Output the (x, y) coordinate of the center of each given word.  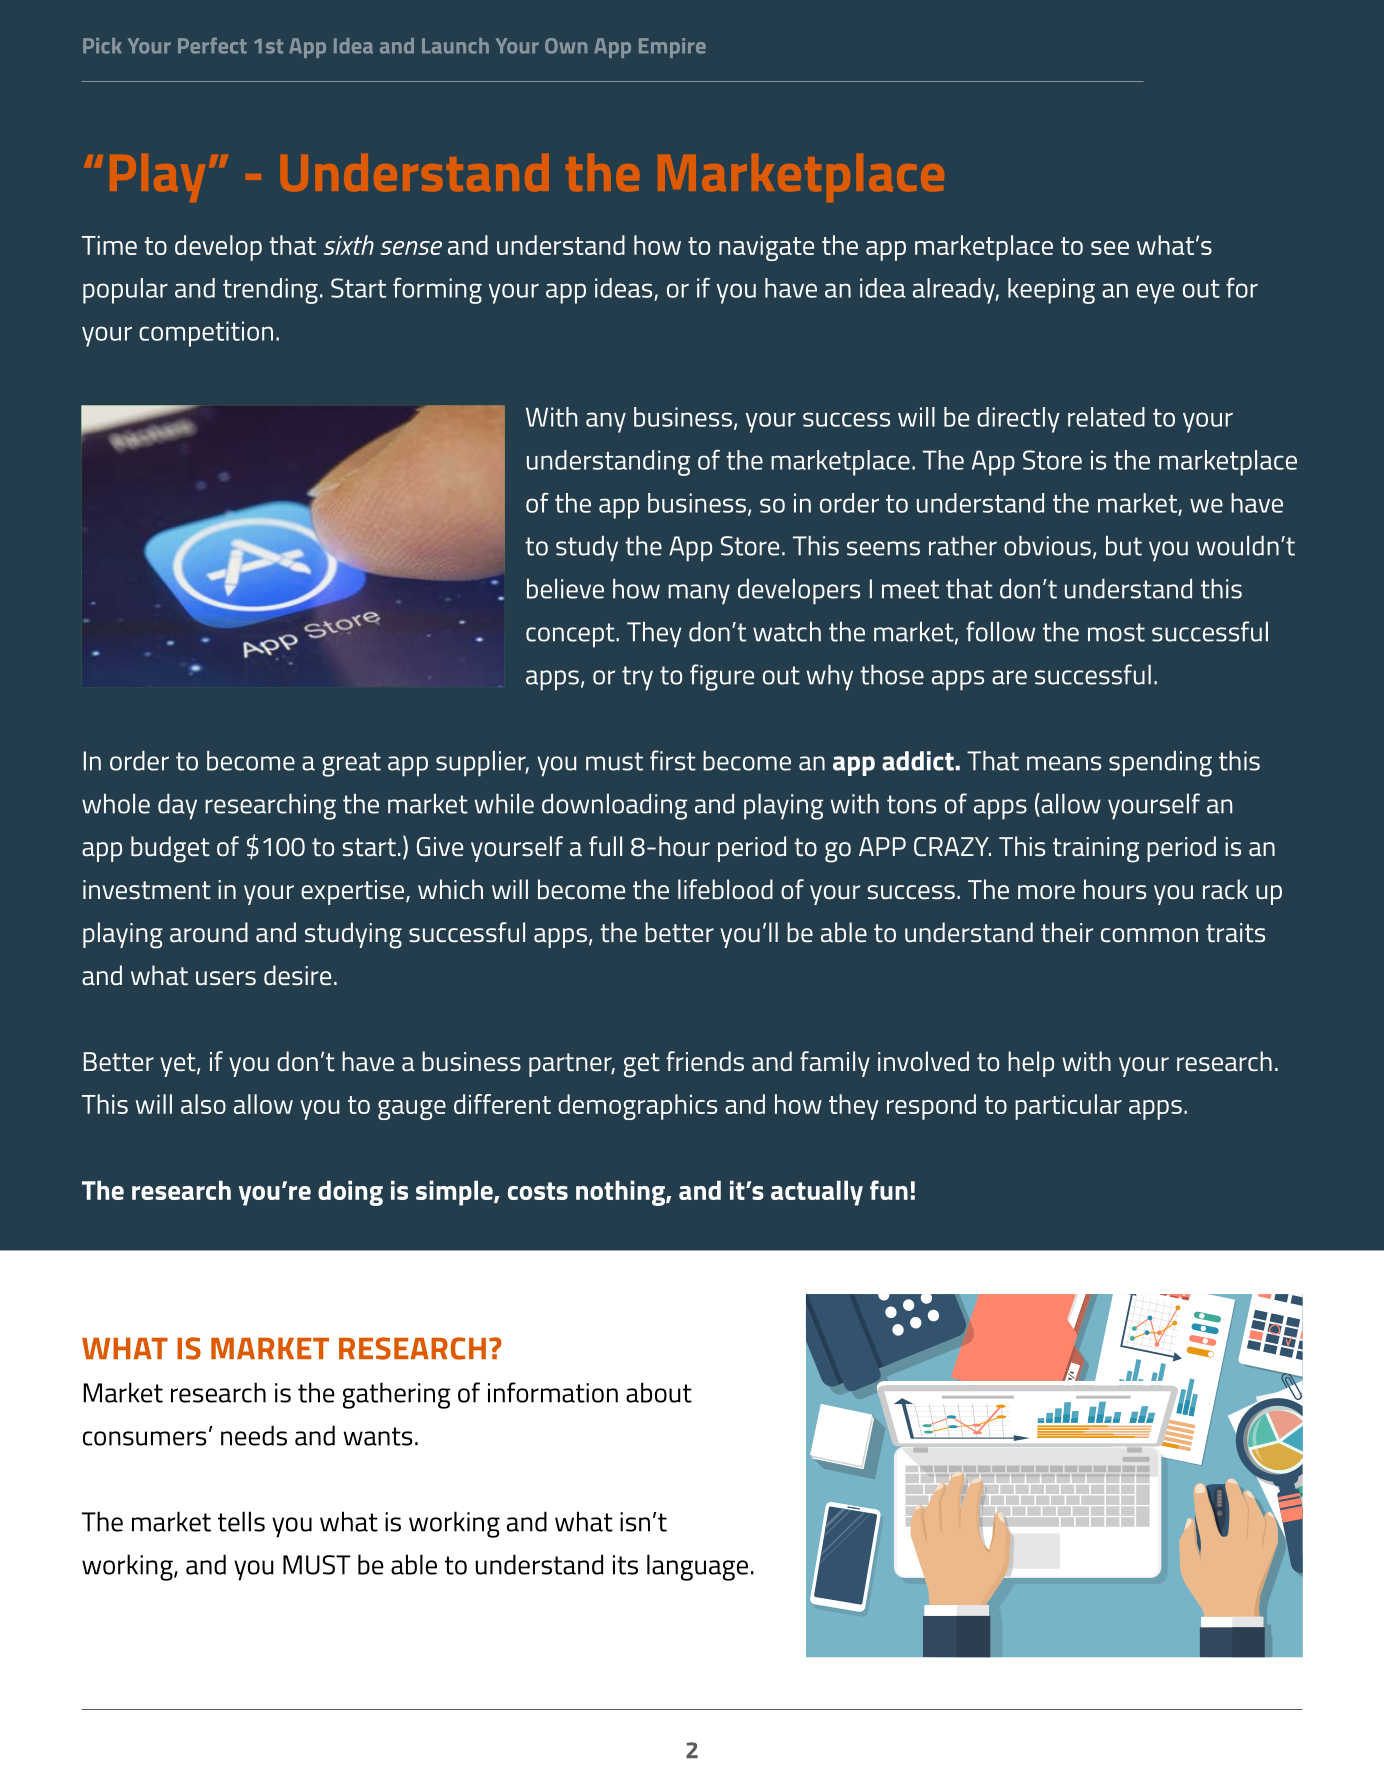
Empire (672, 48)
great (351, 764)
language (697, 1567)
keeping (1051, 291)
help (1031, 1064)
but (1124, 546)
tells (241, 1521)
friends (705, 1061)
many (699, 594)
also (203, 1104)
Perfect (212, 45)
